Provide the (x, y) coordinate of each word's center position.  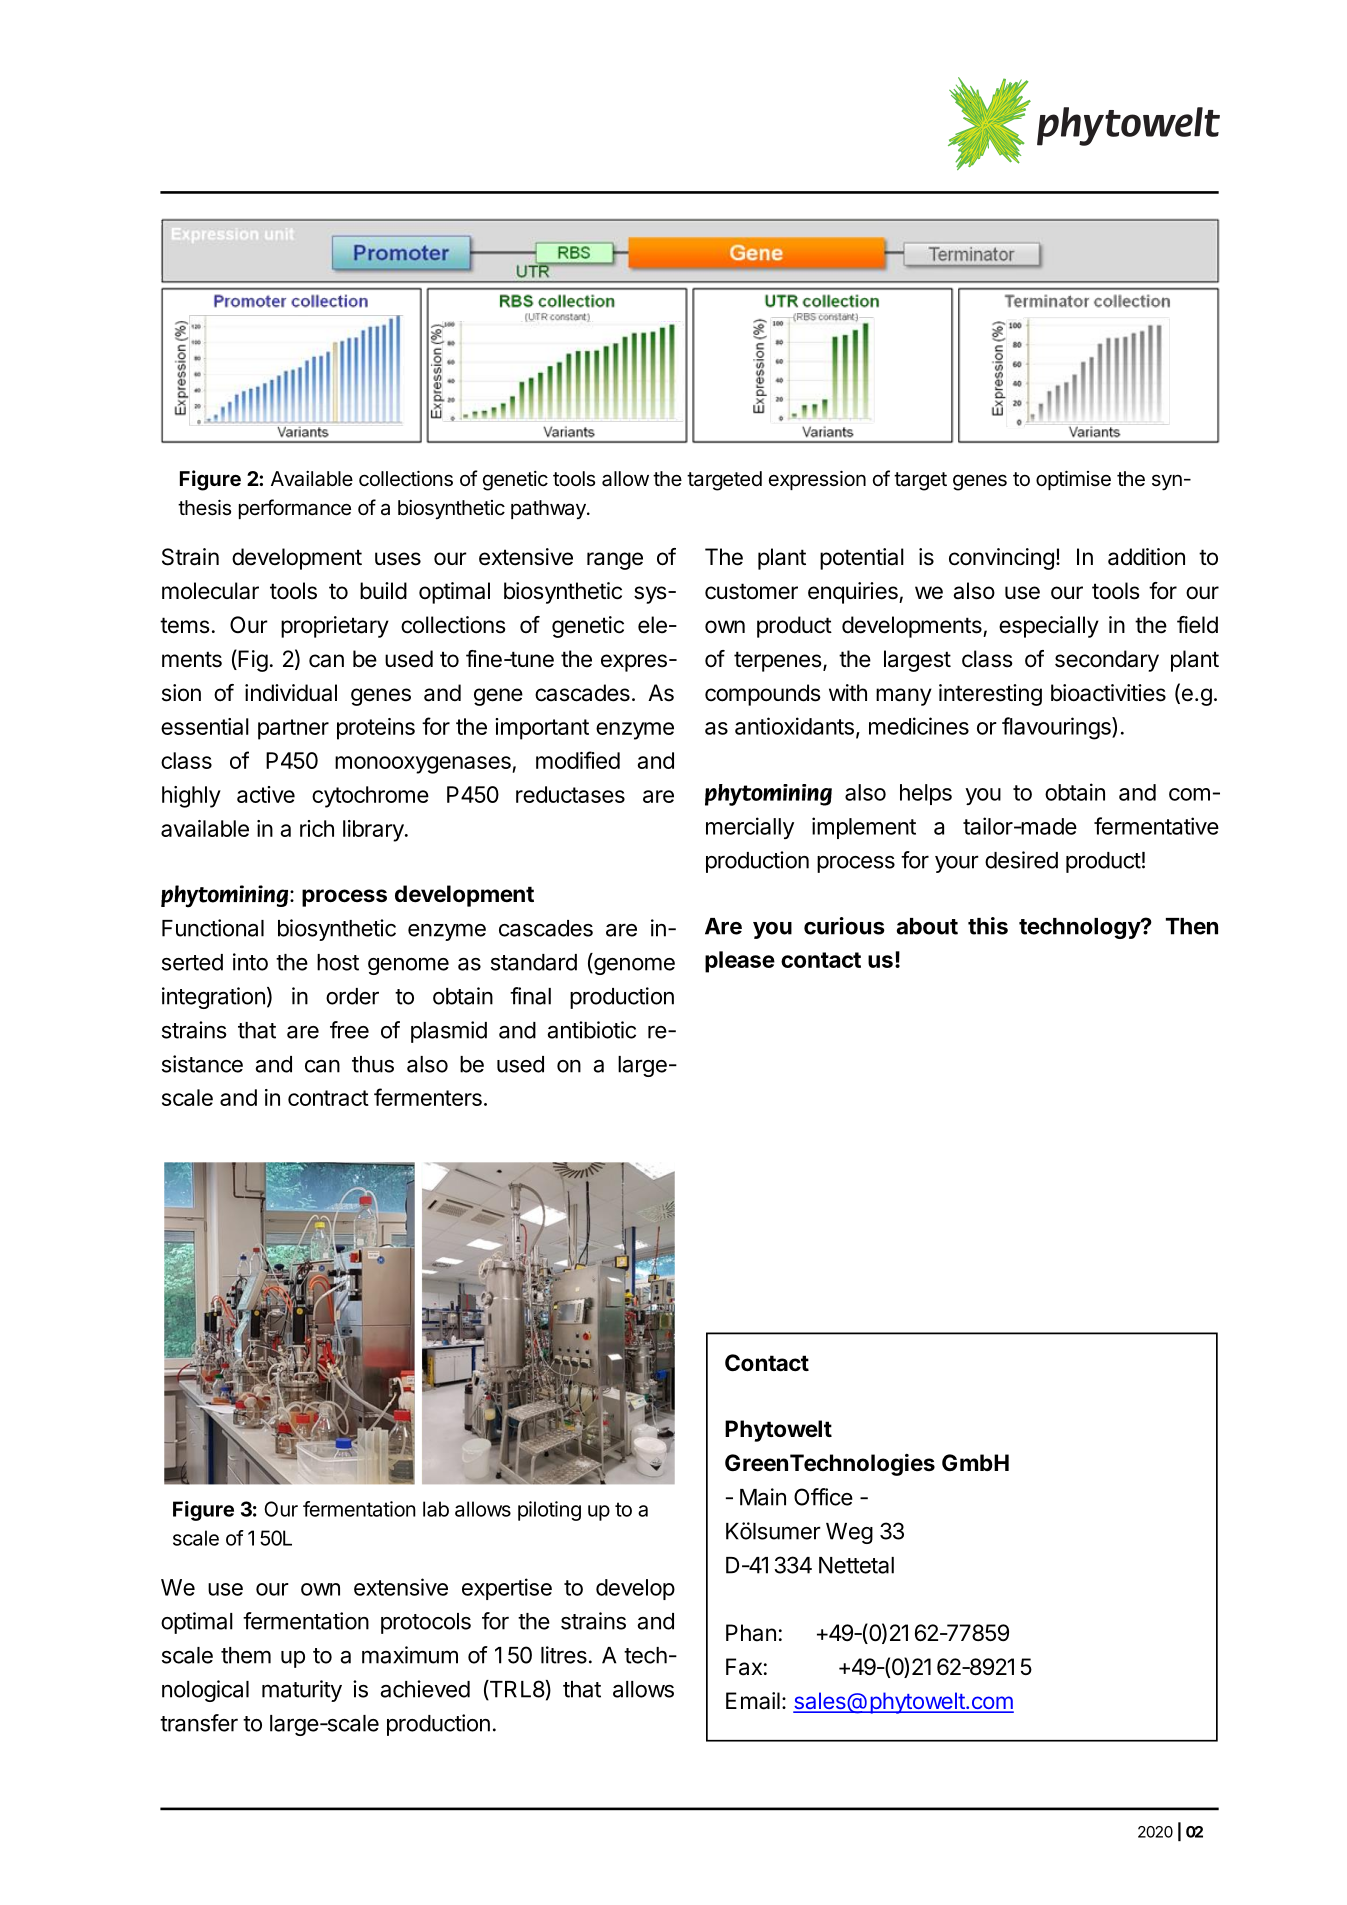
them (246, 1655)
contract (328, 1098)
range (615, 561)
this (988, 926)
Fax (744, 1667)
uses (398, 559)
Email (753, 1701)
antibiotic (592, 1030)
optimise (1073, 480)
